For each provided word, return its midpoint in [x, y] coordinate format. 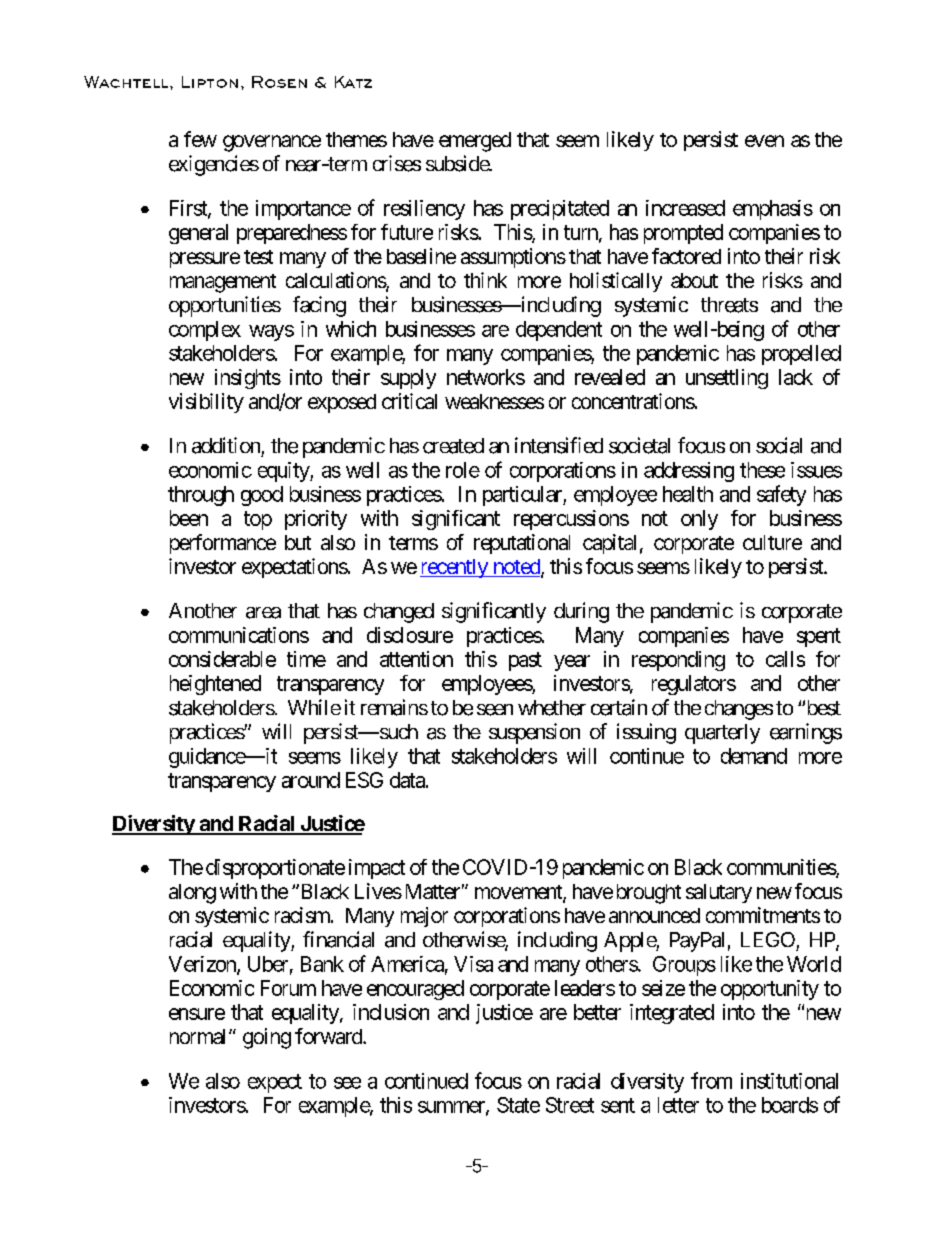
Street [570, 1105]
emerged [475, 142]
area [263, 613]
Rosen [279, 82]
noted [516, 568]
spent [819, 637]
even [764, 141]
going [267, 1038]
